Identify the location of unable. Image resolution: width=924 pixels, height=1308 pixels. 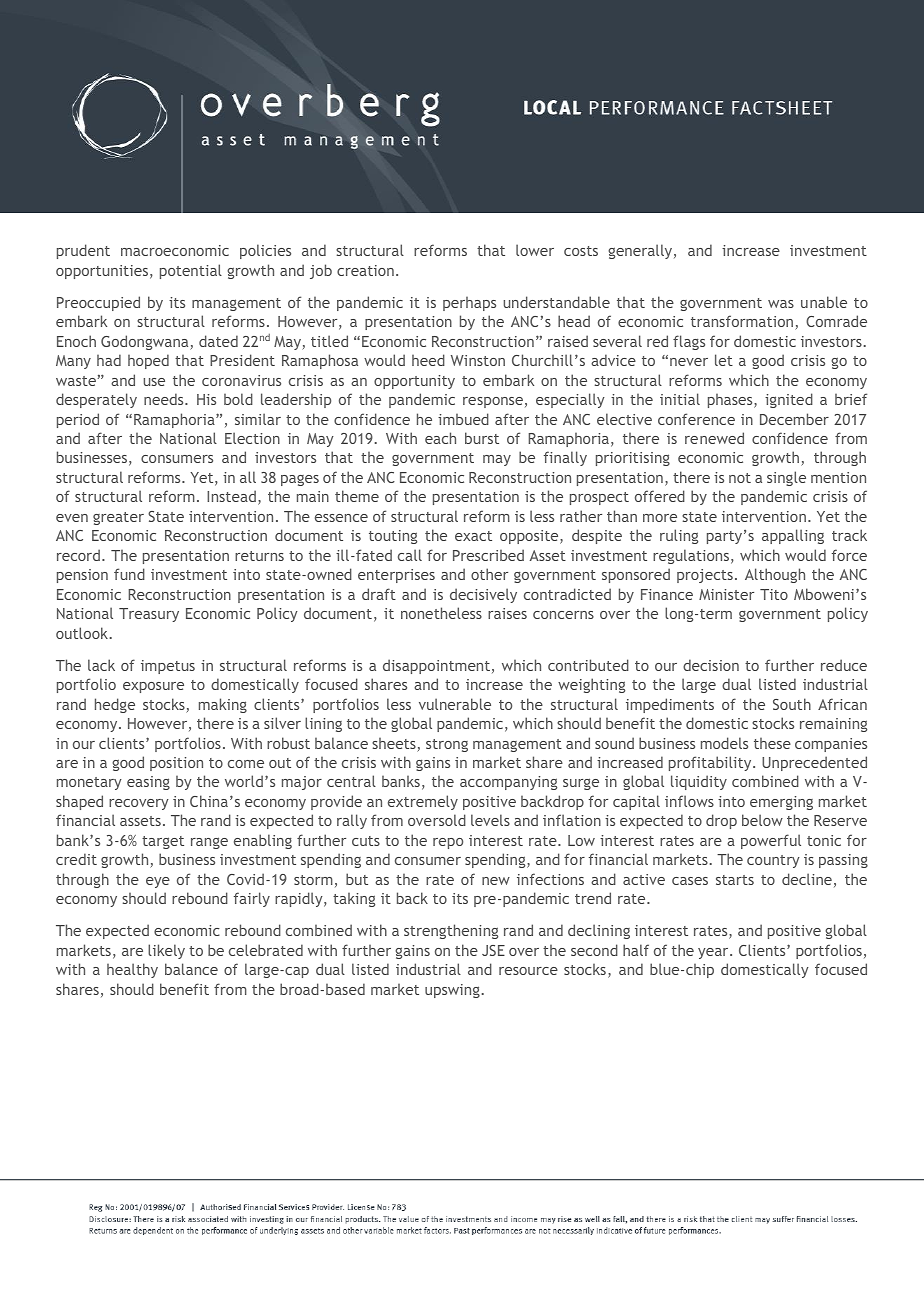
(824, 302).
